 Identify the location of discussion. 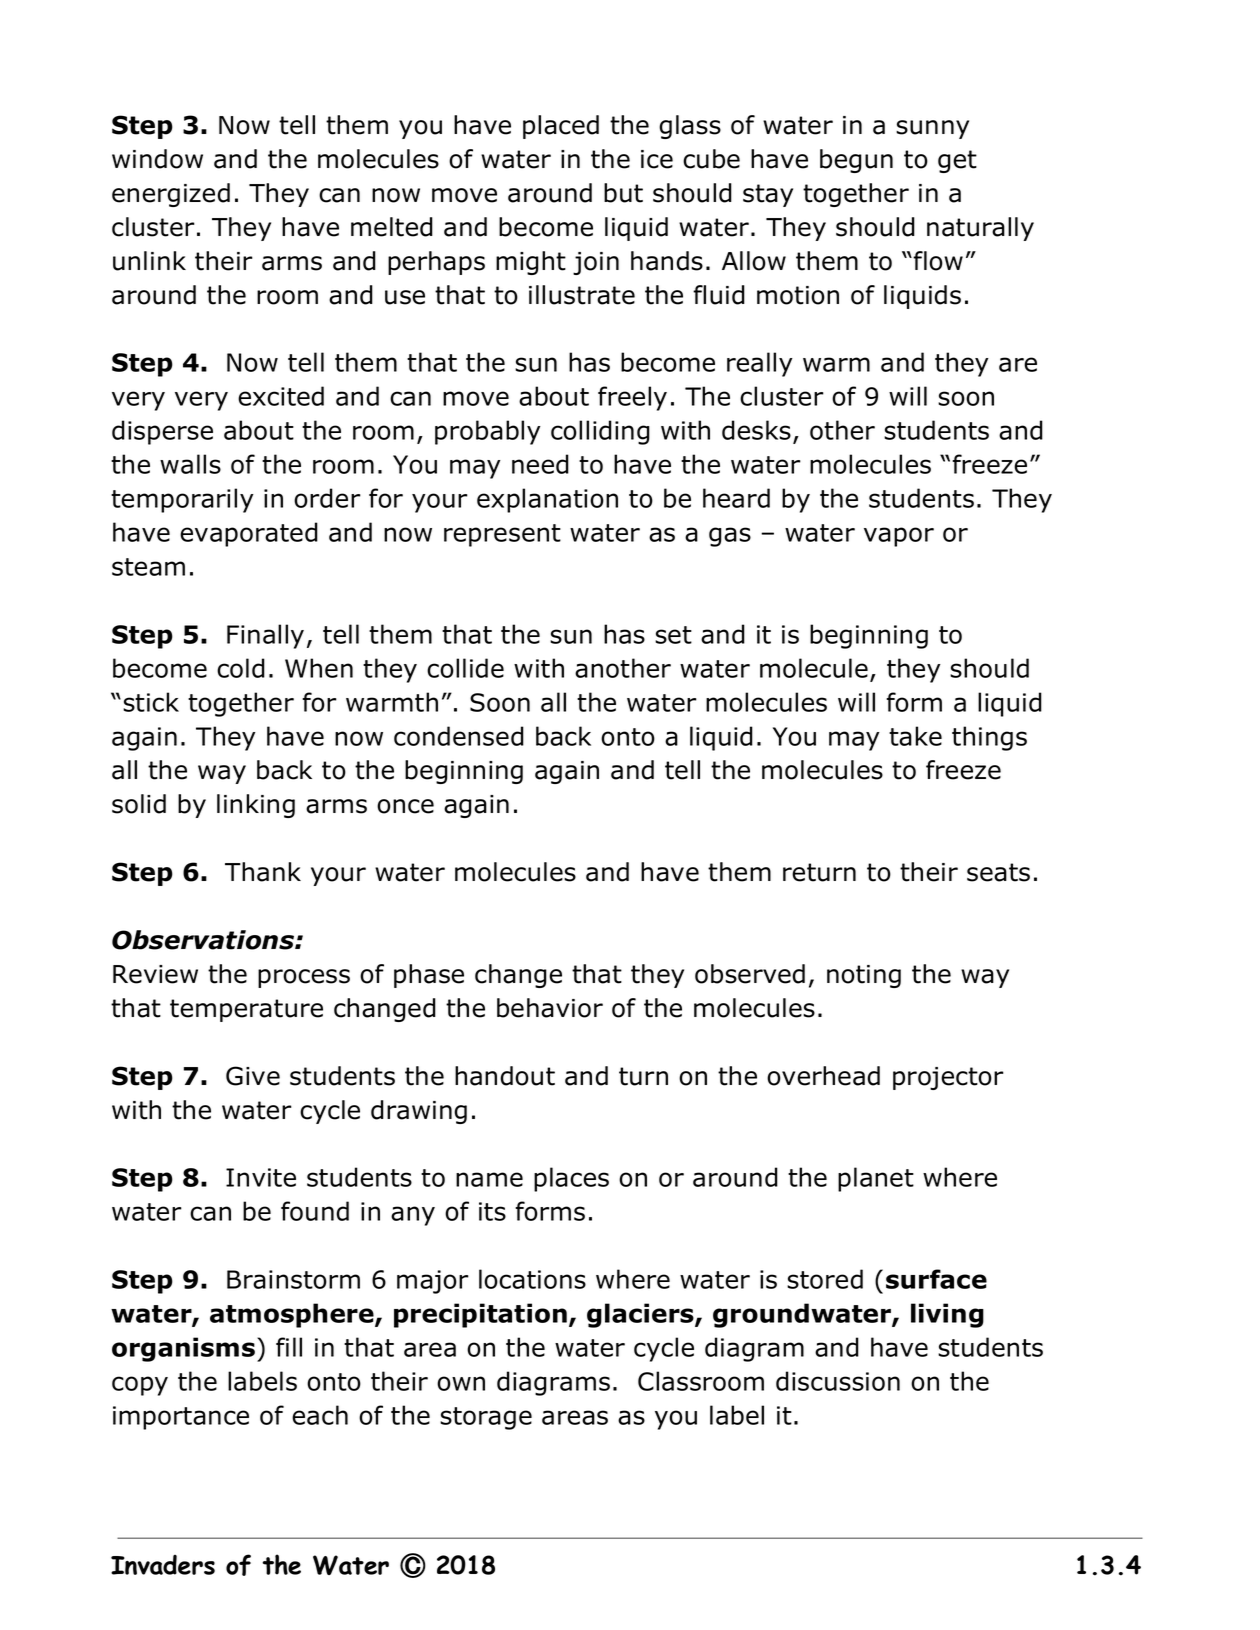
(838, 1381).
